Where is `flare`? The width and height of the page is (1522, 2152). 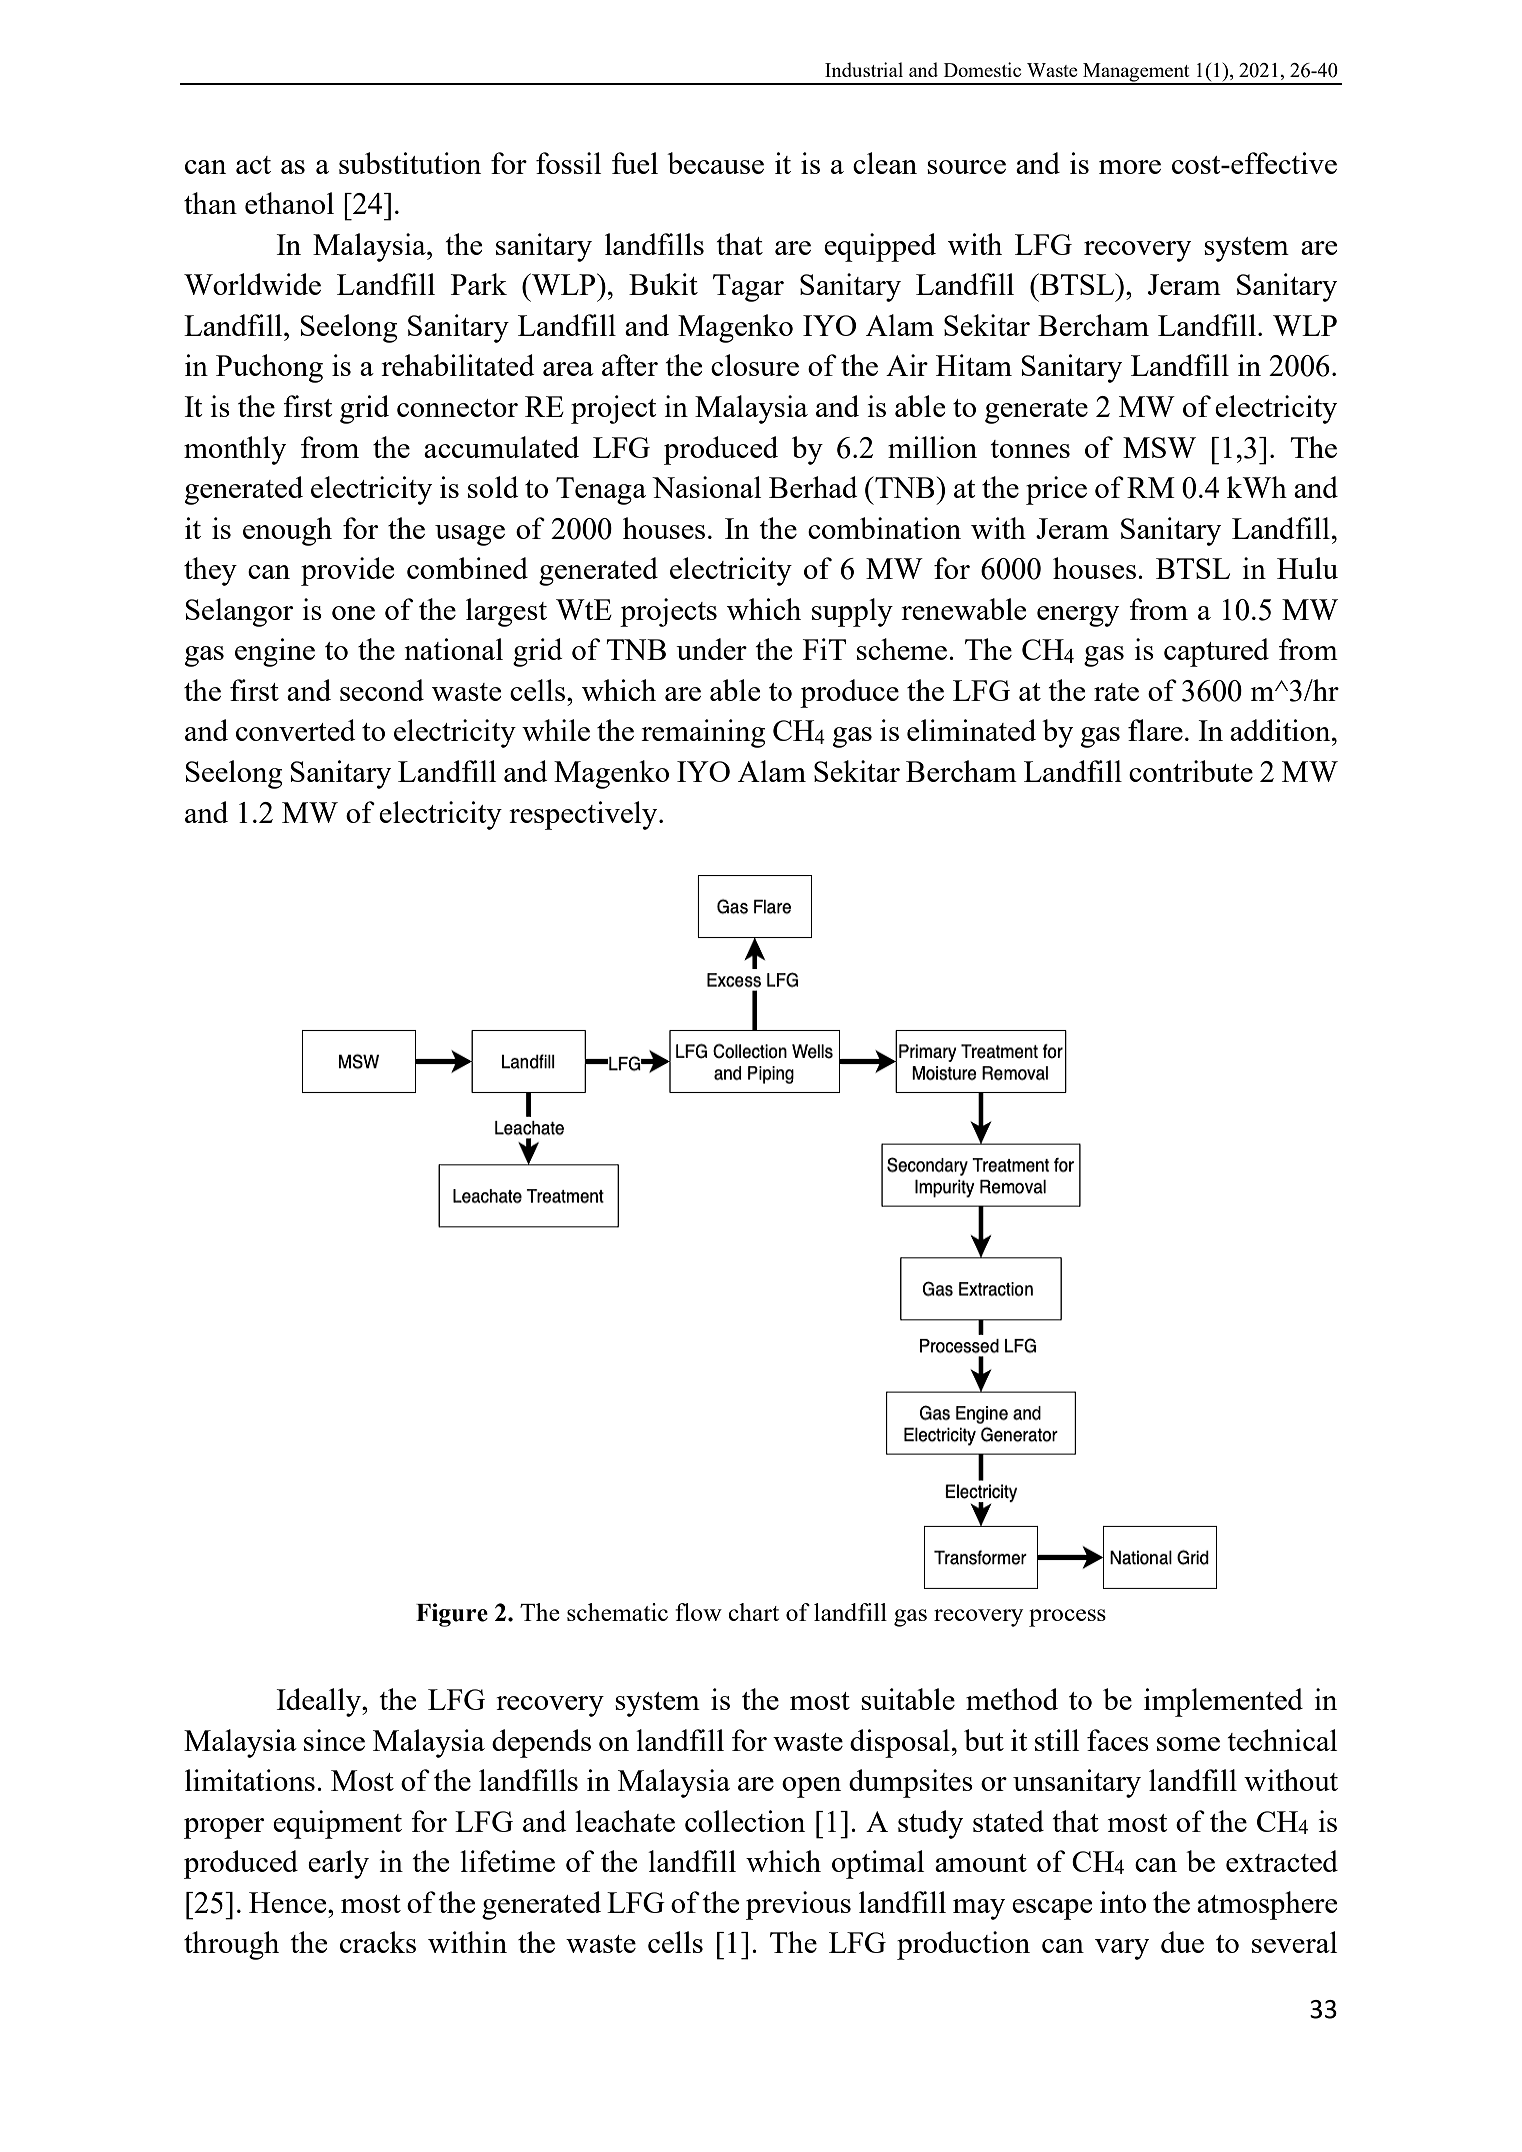 flare is located at coordinates (1155, 730).
